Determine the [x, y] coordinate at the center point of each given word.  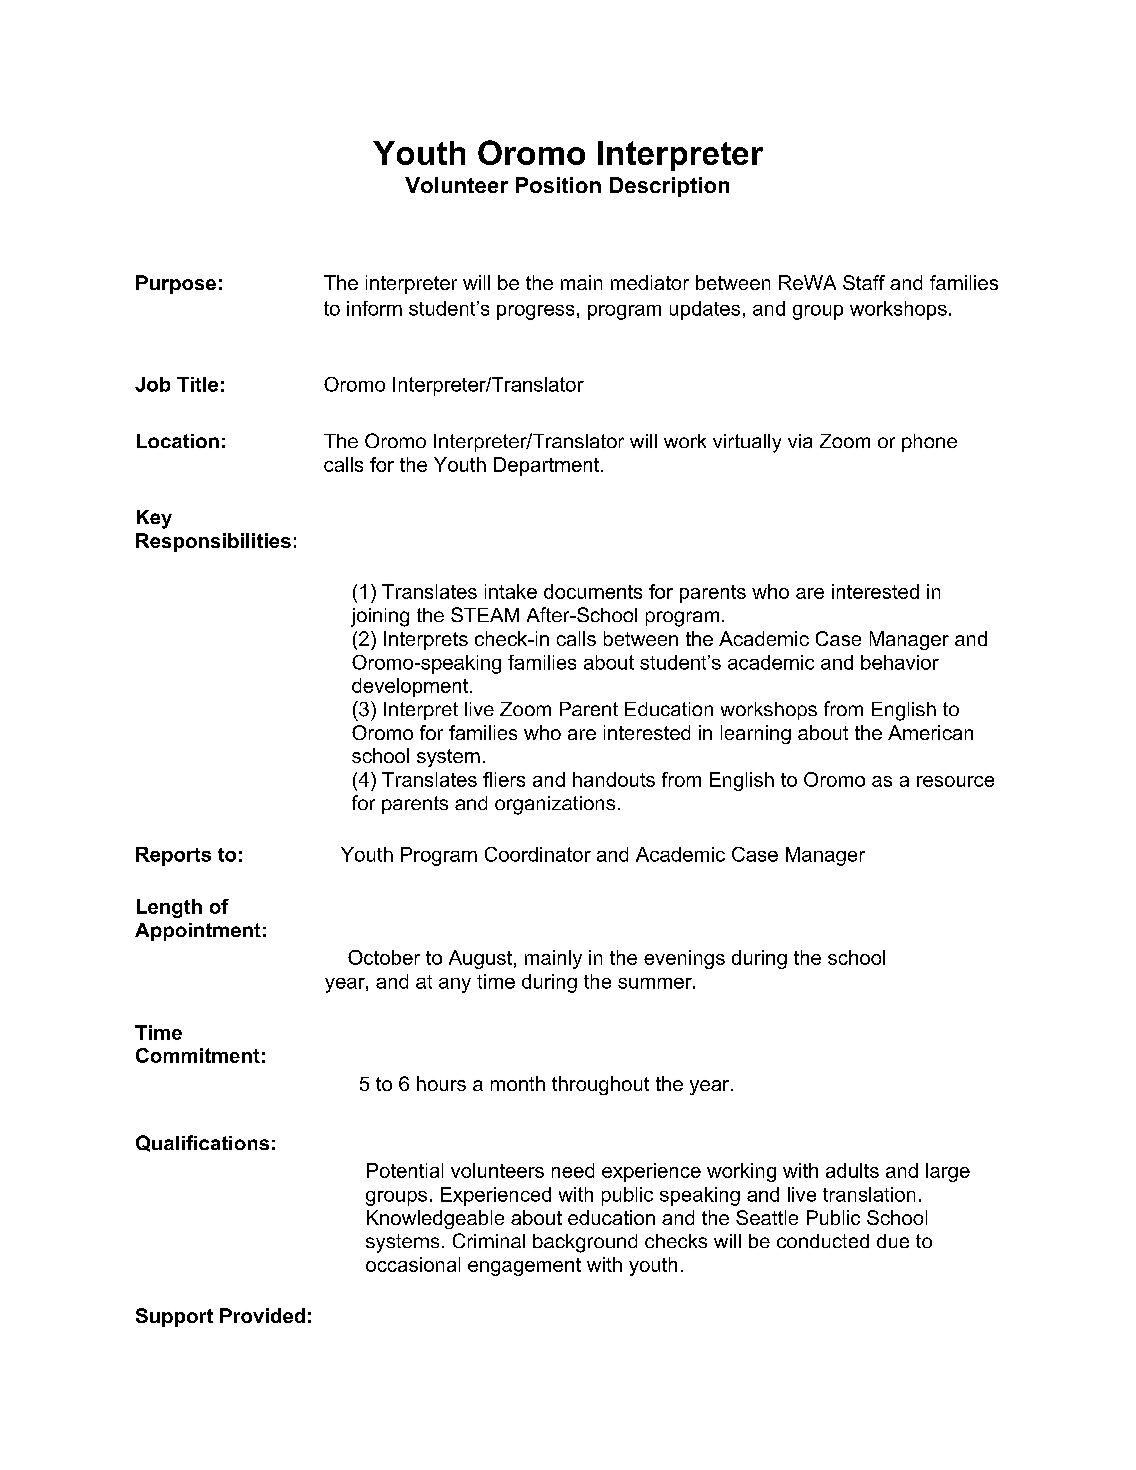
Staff [864, 282]
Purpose [176, 284]
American [930, 732]
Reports [173, 856]
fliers [504, 779]
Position [558, 185]
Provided [262, 1315]
